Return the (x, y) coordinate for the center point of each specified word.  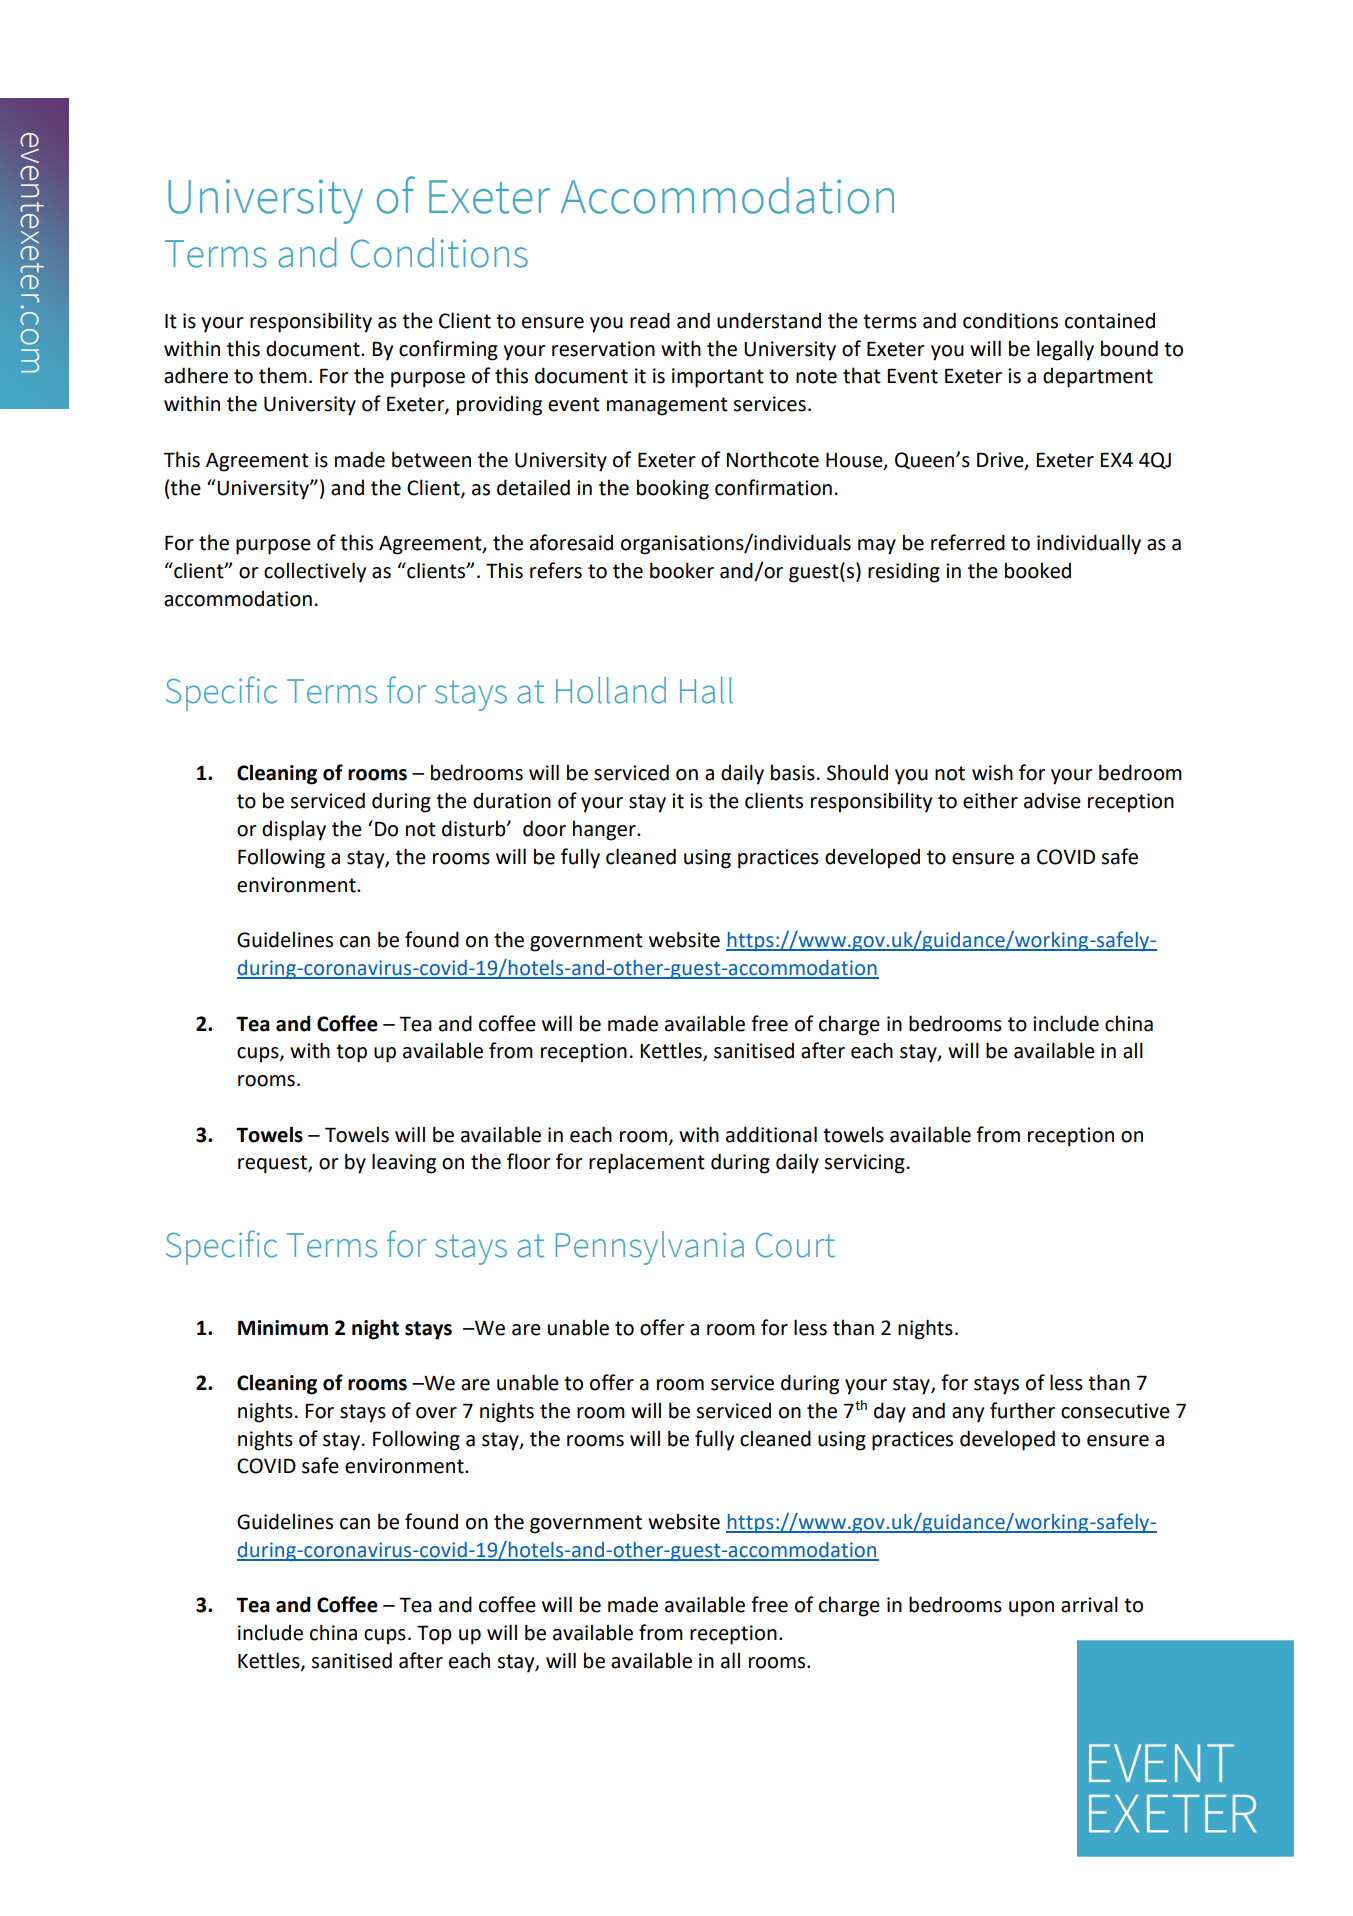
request (273, 1164)
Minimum (283, 1328)
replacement (647, 1163)
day (890, 1412)
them (283, 376)
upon (1031, 1609)
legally (1065, 350)
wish (992, 772)
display (294, 830)
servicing (864, 1164)
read (650, 320)
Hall (706, 690)
